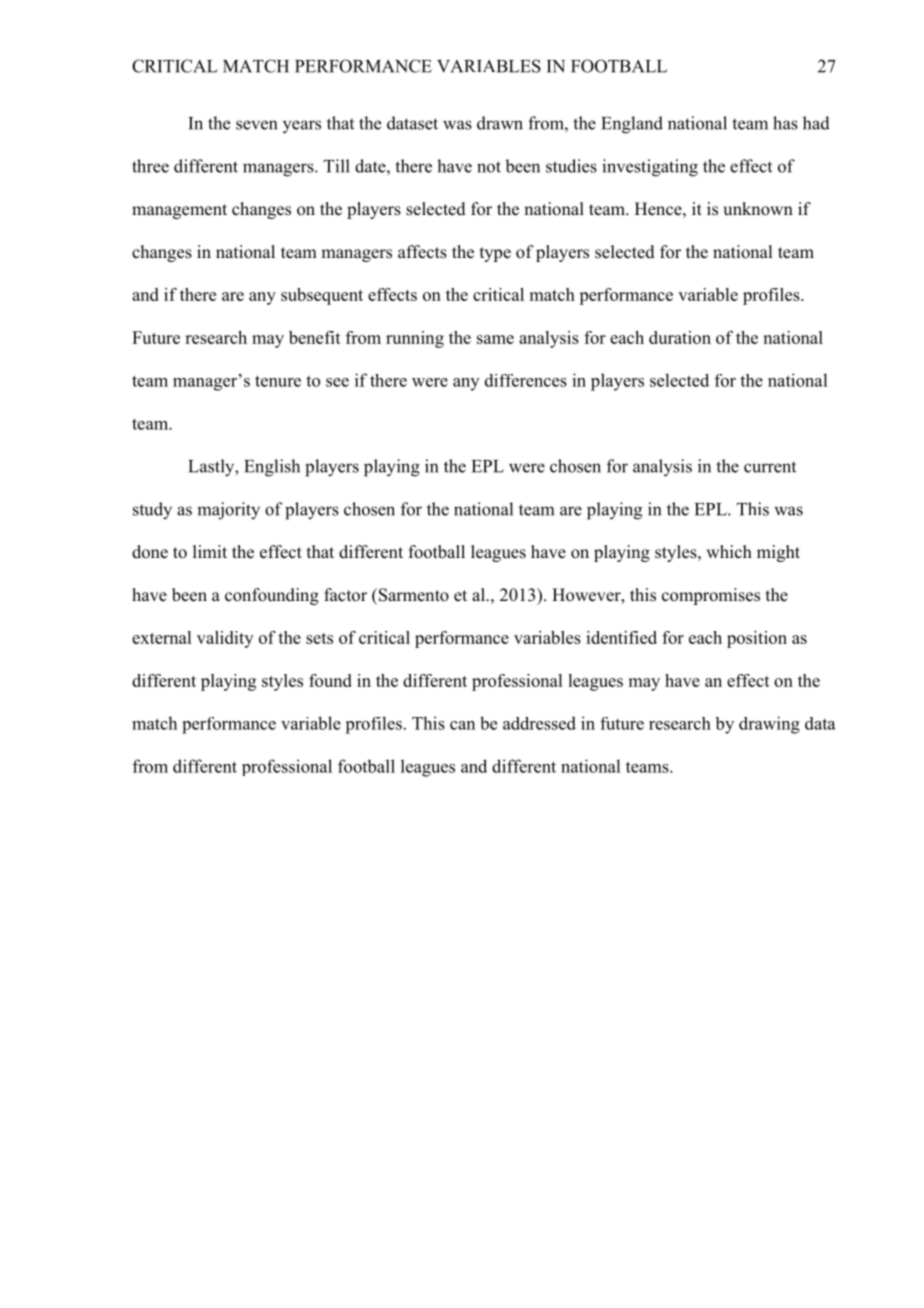 This page has height=1308, width=924. I want to click on seven, so click(256, 125).
